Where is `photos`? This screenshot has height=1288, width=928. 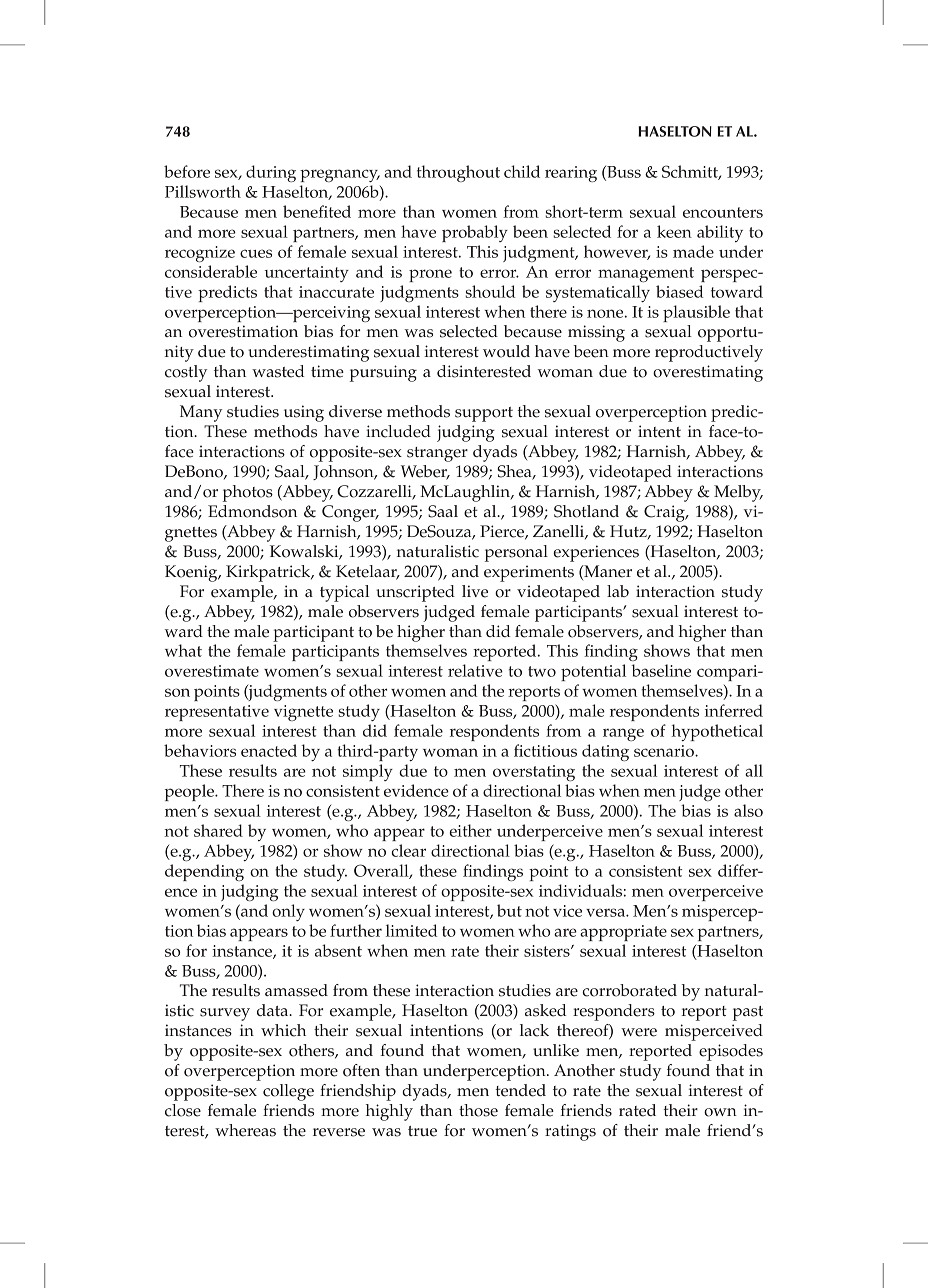
photos is located at coordinates (248, 493).
